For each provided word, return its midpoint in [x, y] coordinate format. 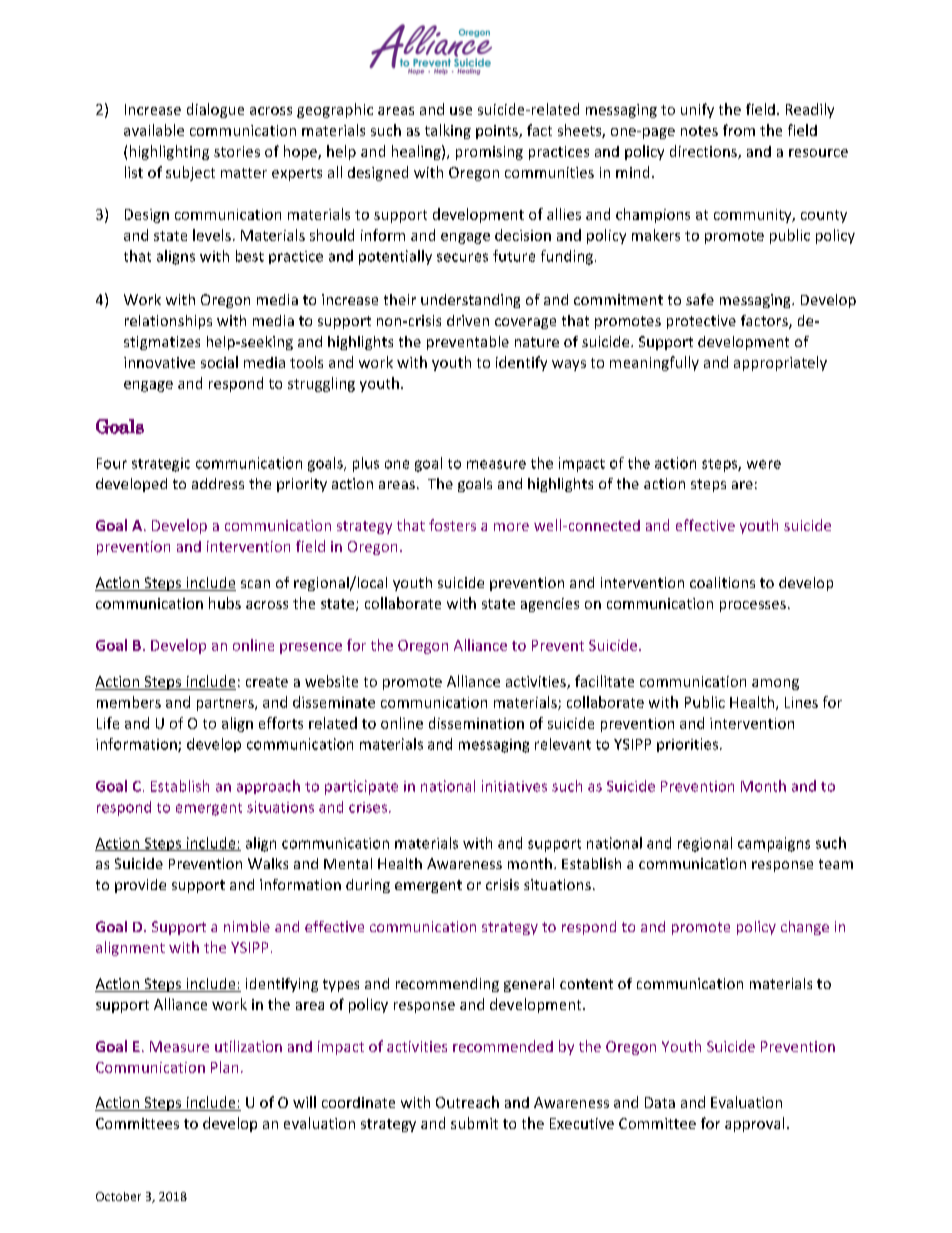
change [805, 928]
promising [489, 153]
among [775, 684]
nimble [247, 926]
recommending [447, 985]
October [118, 1196]
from [739, 130]
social [219, 362]
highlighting [169, 152]
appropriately [780, 363]
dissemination [476, 723]
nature [537, 342]
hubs [225, 603]
